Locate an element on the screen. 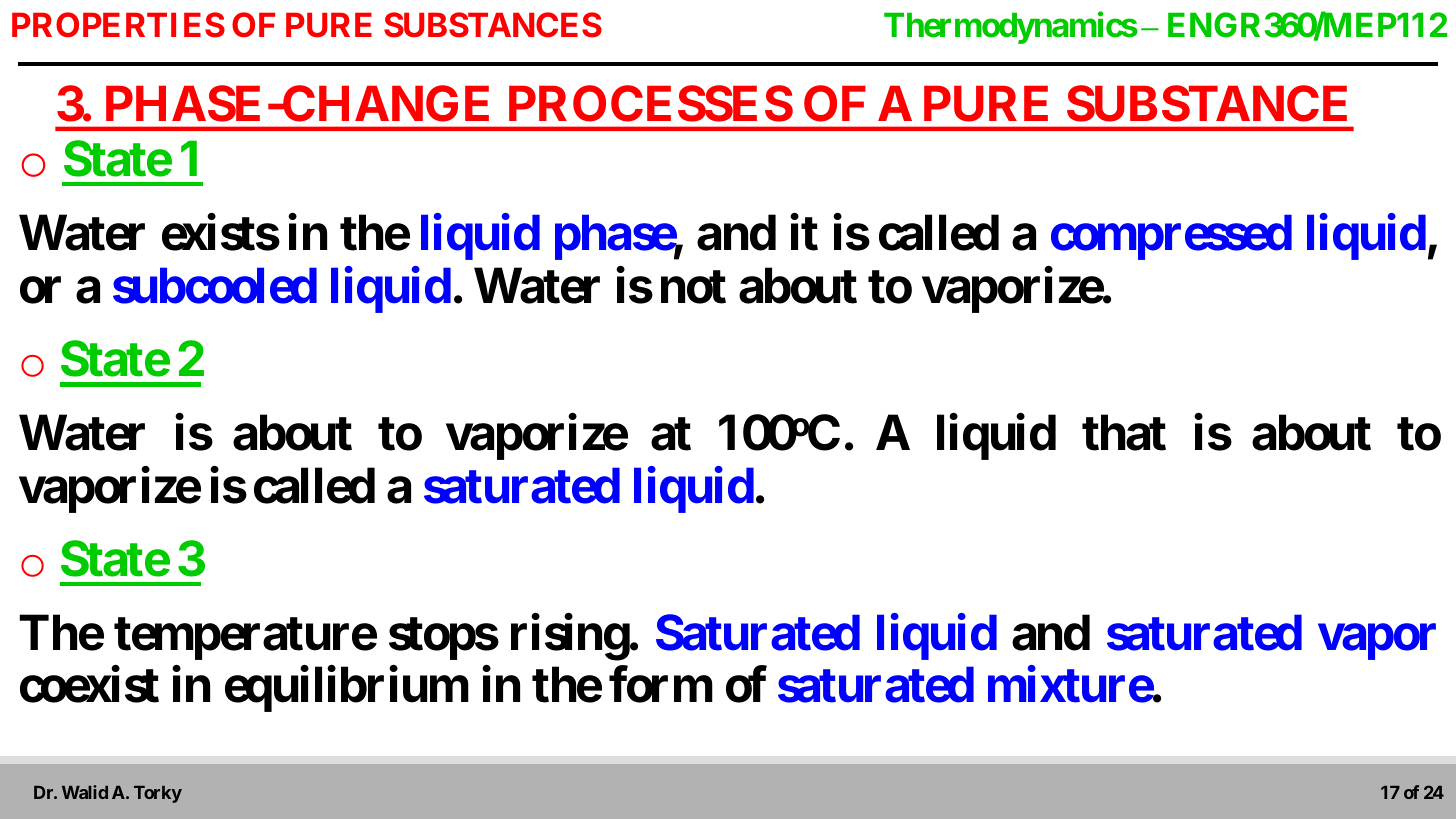  compressed is located at coordinates (1171, 238).
